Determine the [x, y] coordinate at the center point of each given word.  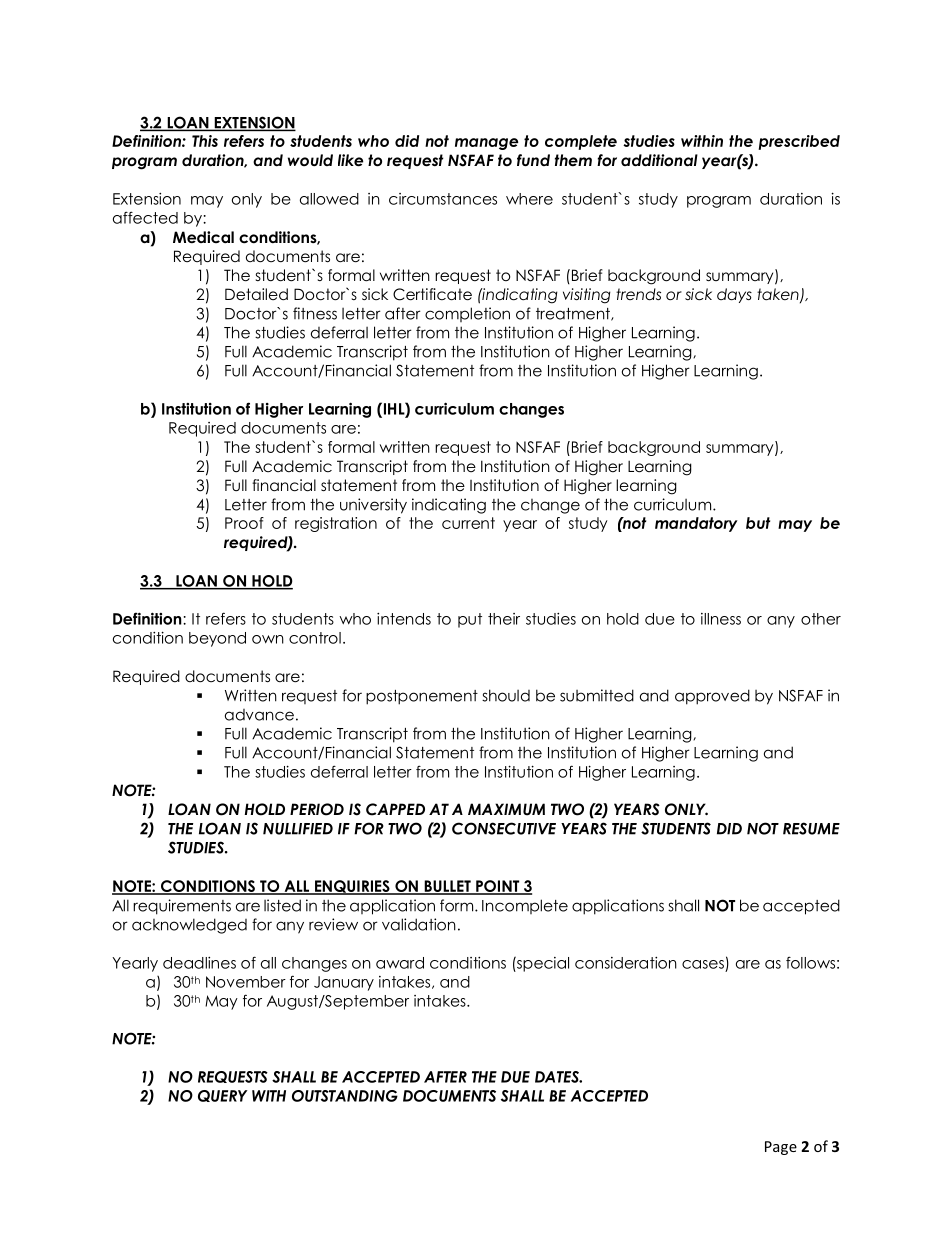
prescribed [799, 142]
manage [486, 144]
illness [721, 619]
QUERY [223, 1096]
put [470, 620]
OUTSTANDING [345, 1096]
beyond [217, 639]
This [205, 141]
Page [781, 1148]
